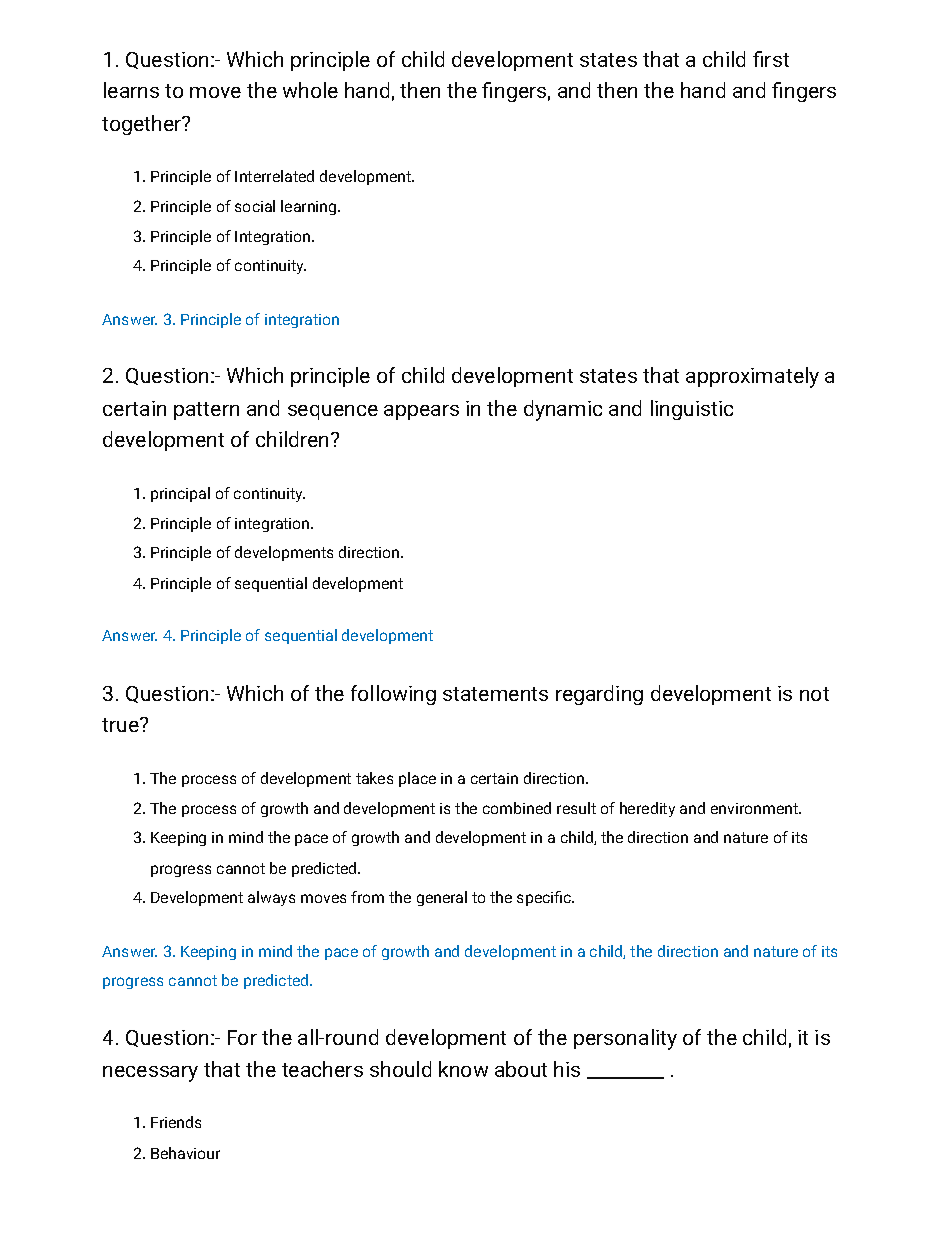  Describe the element at coordinates (495, 694) in the screenshot. I see `statements` at that location.
